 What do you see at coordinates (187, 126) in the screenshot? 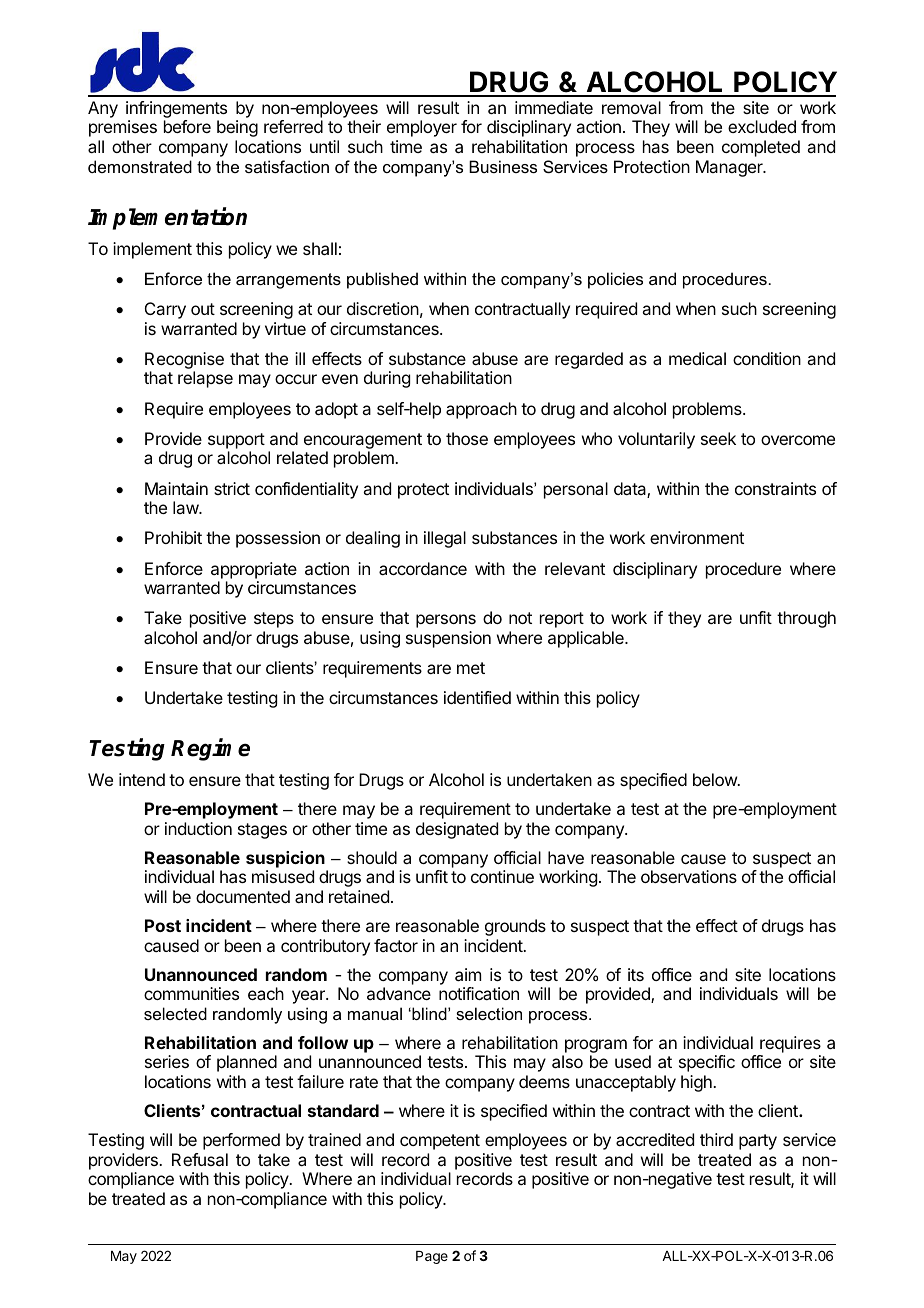
I see `before` at bounding box center [187, 126].
